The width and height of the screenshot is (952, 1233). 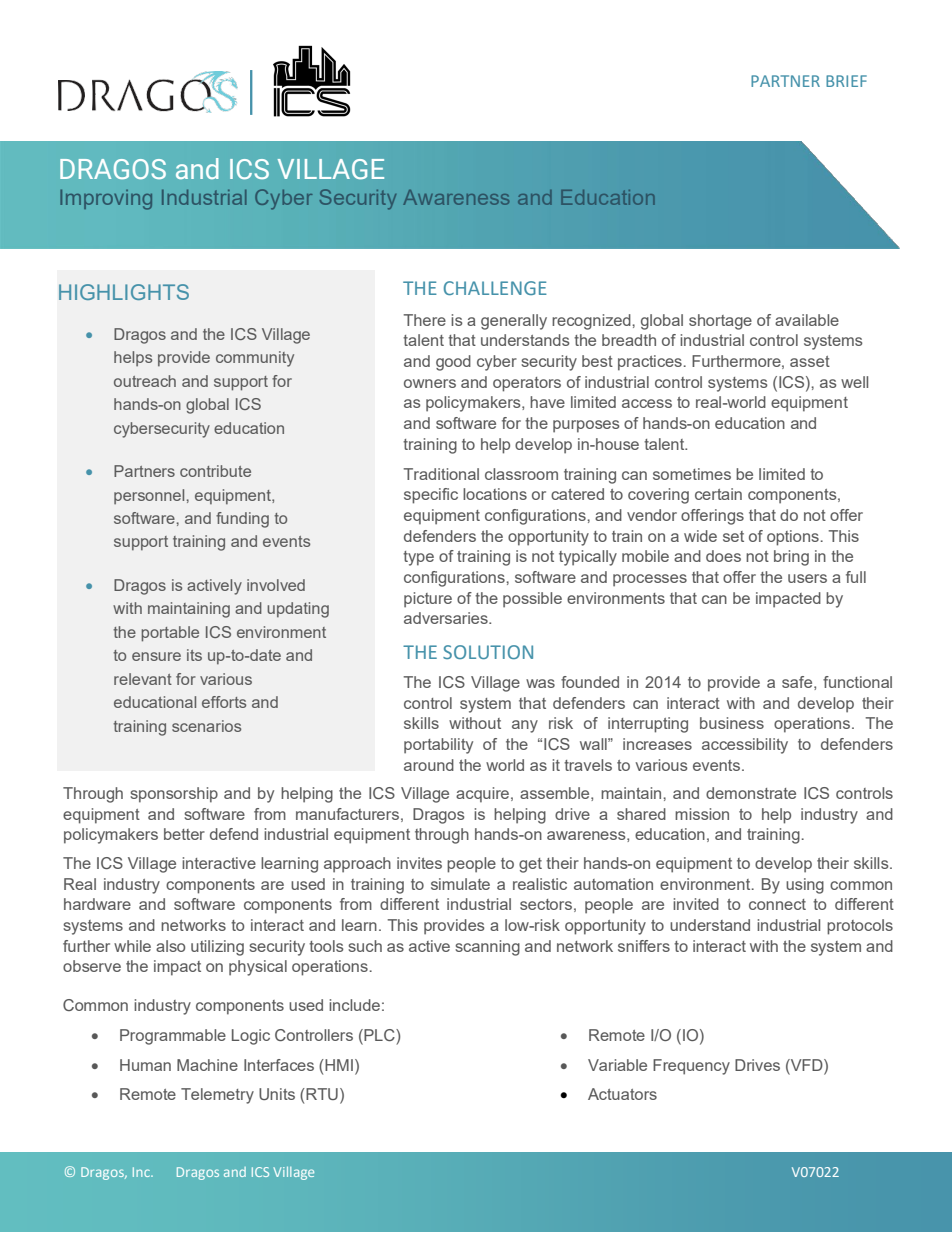 I want to click on Improving, so click(x=106, y=199).
